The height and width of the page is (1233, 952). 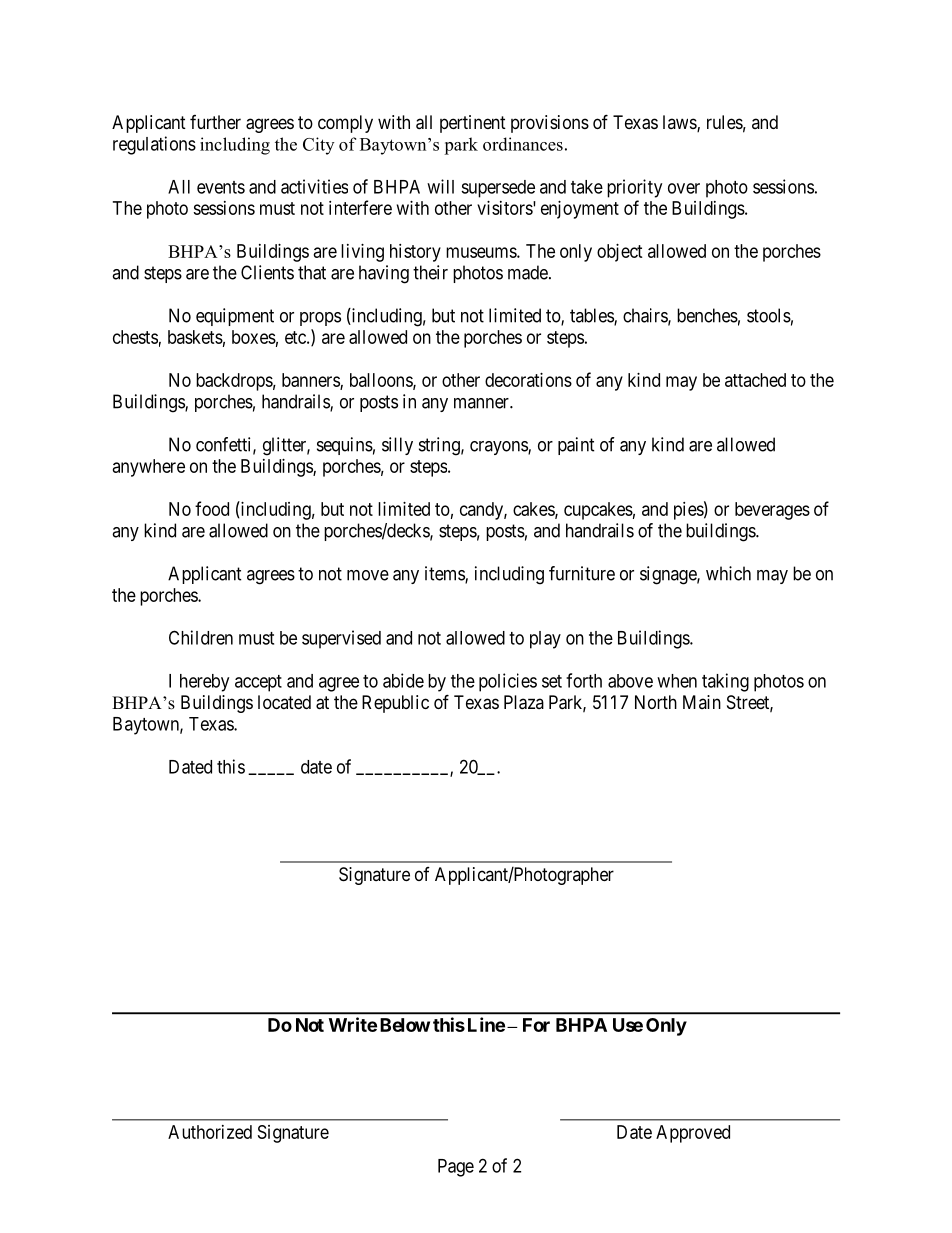 I want to click on Authorized, so click(x=210, y=1132).
